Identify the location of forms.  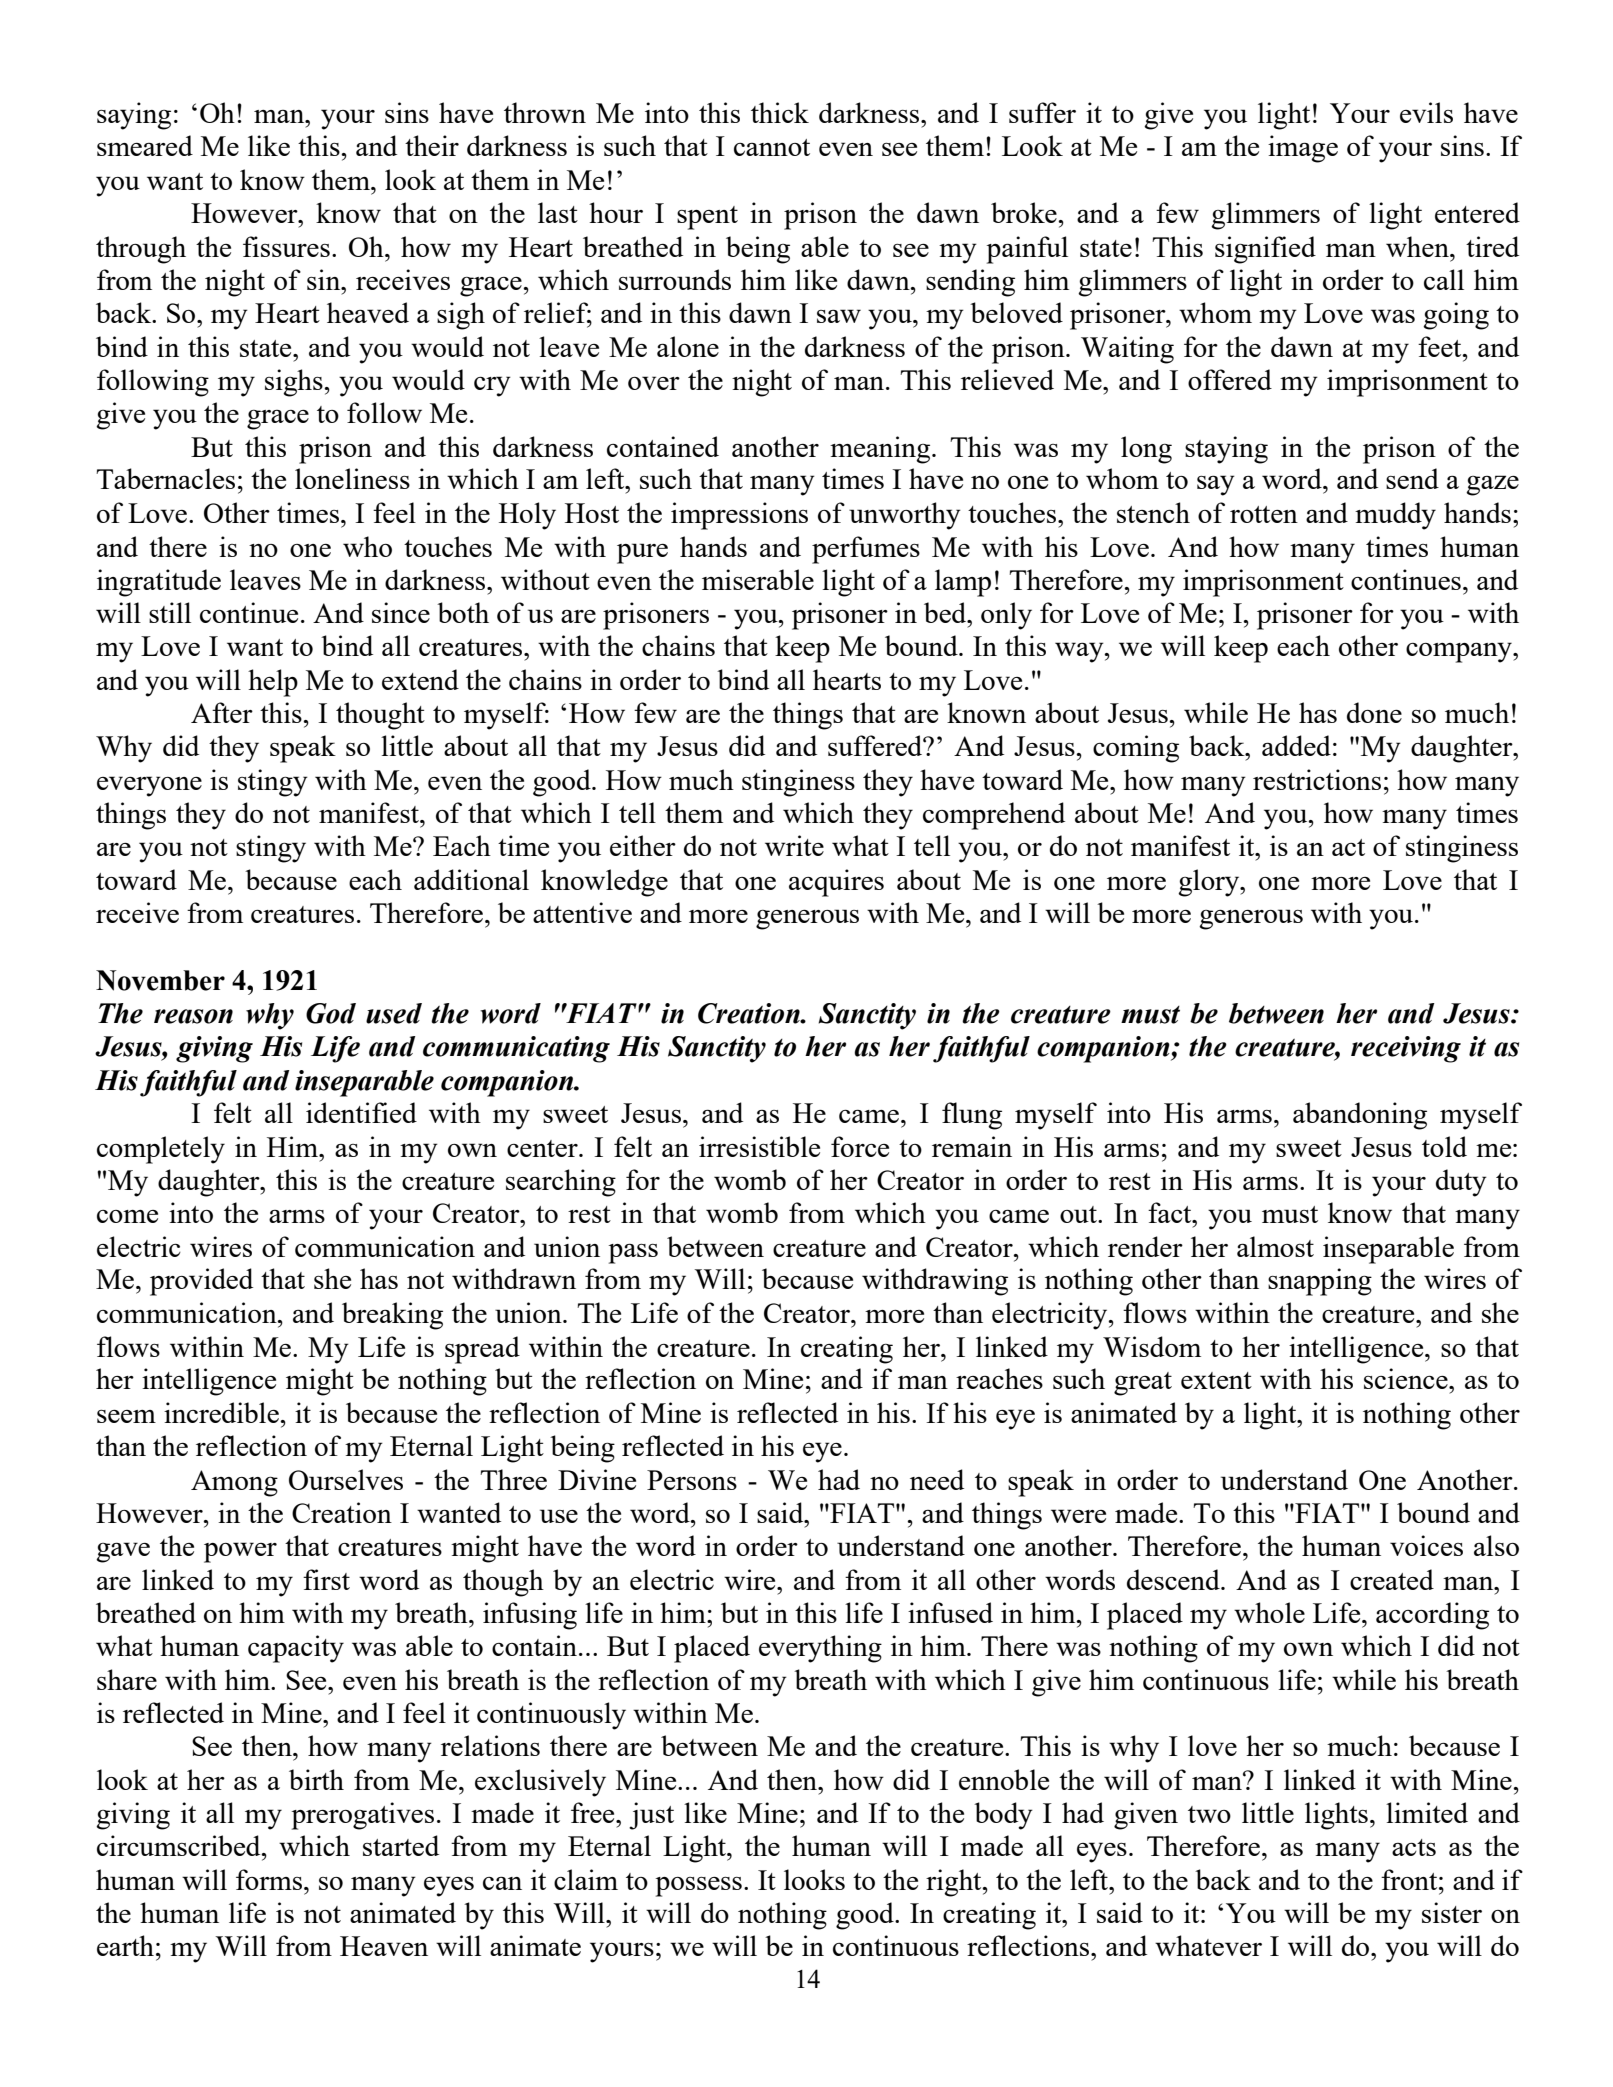
(269, 1879).
